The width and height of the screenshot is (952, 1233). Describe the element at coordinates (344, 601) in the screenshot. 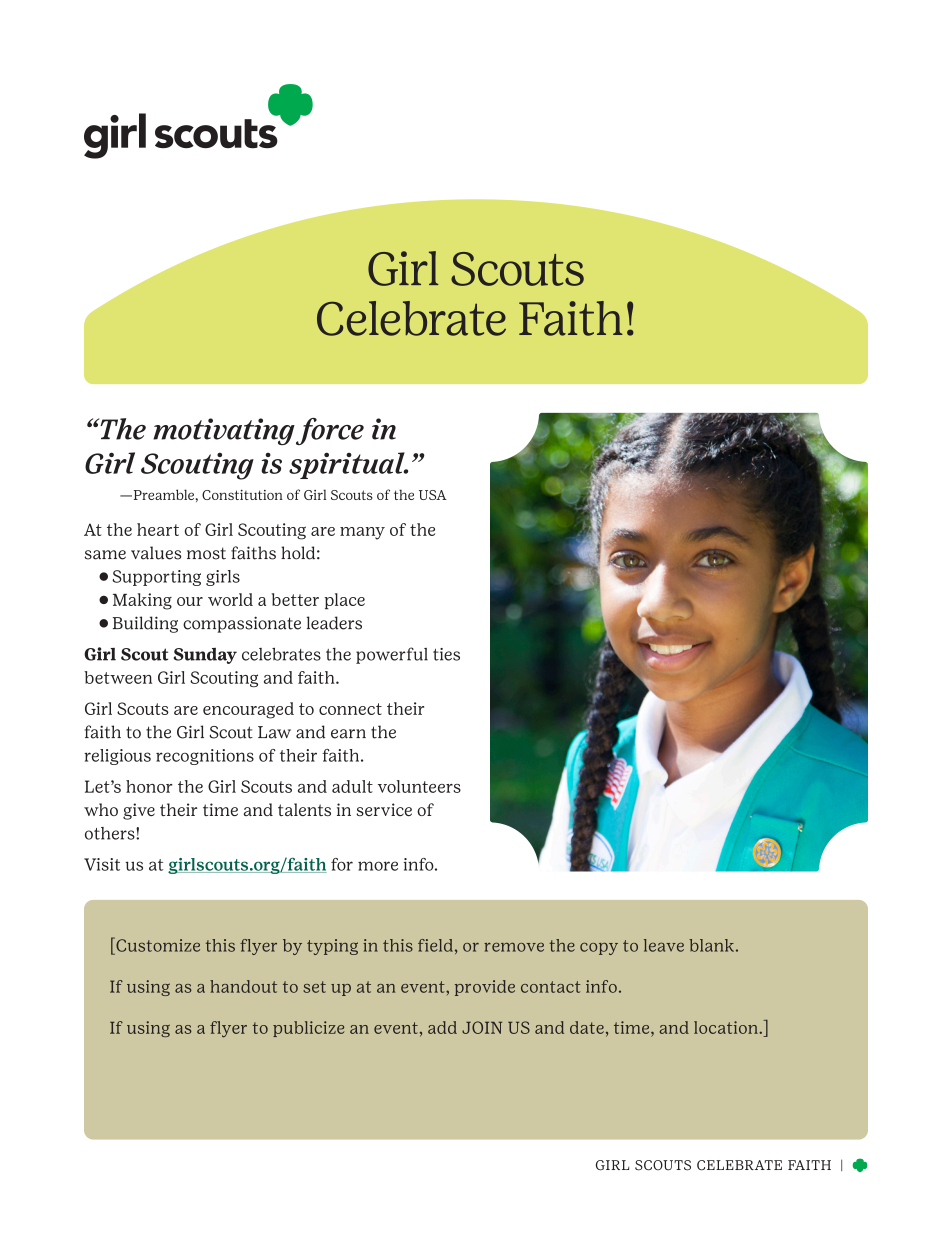

I see `place` at that location.
